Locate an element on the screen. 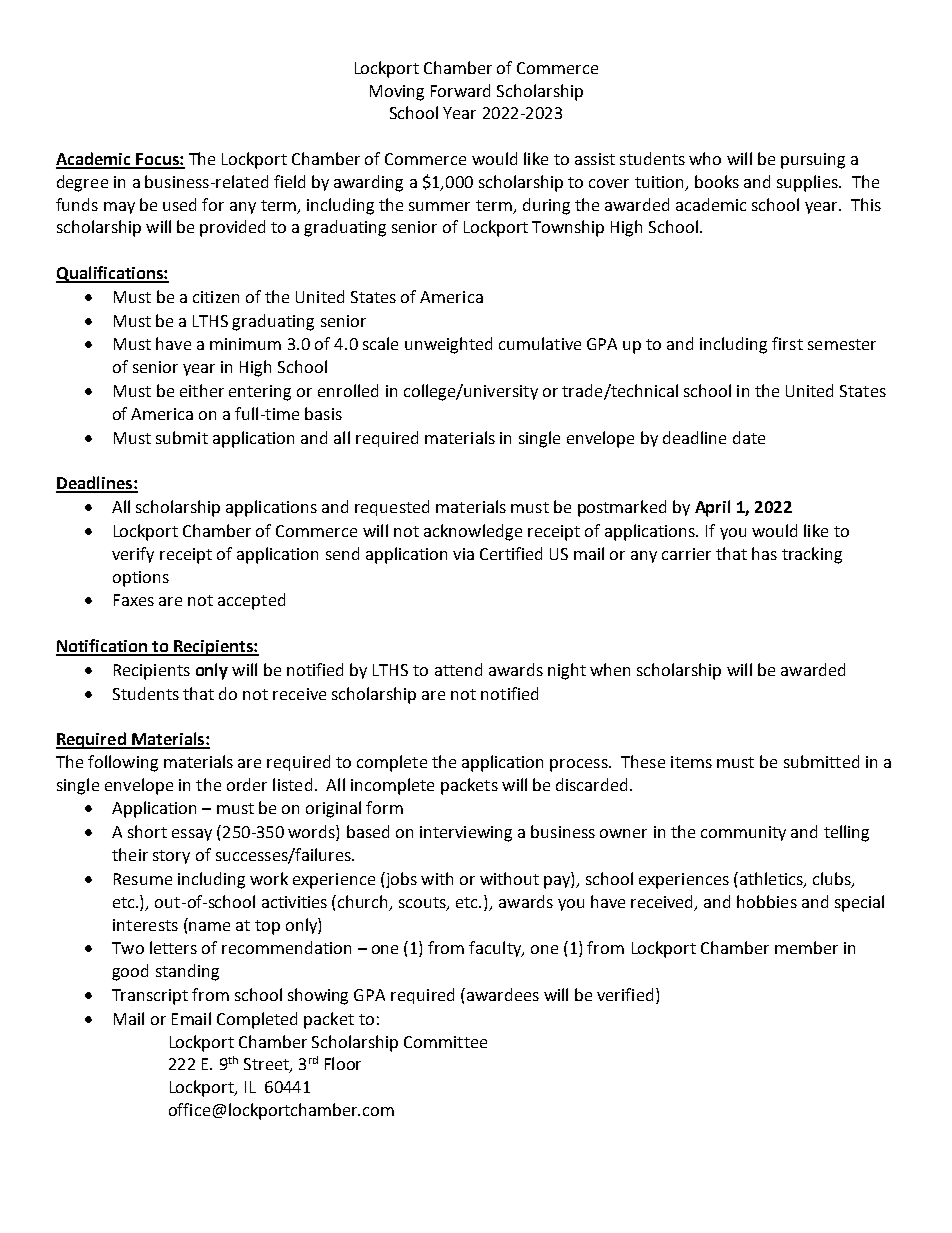  degree is located at coordinates (82, 183).
